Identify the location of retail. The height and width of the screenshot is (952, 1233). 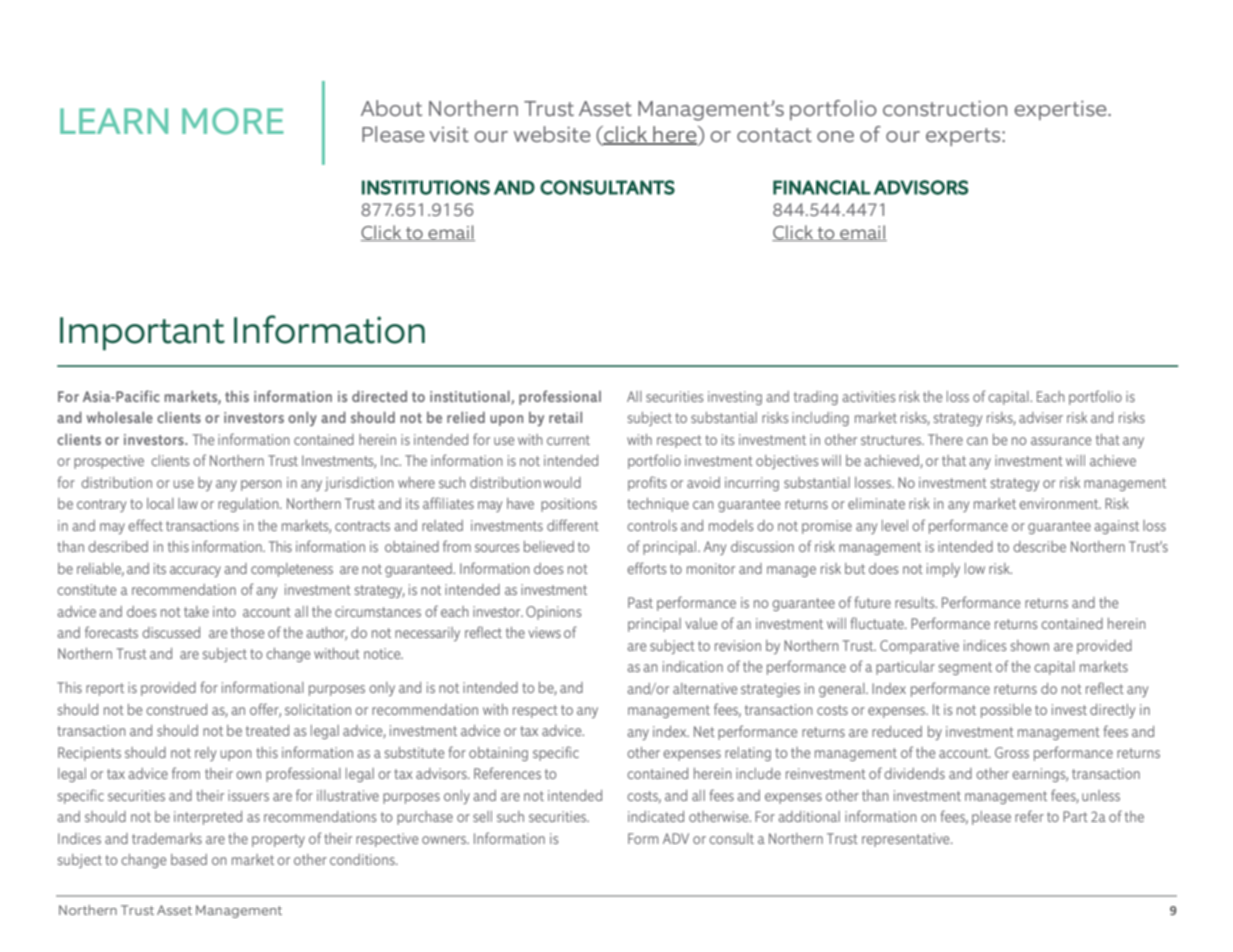
(565, 417).
